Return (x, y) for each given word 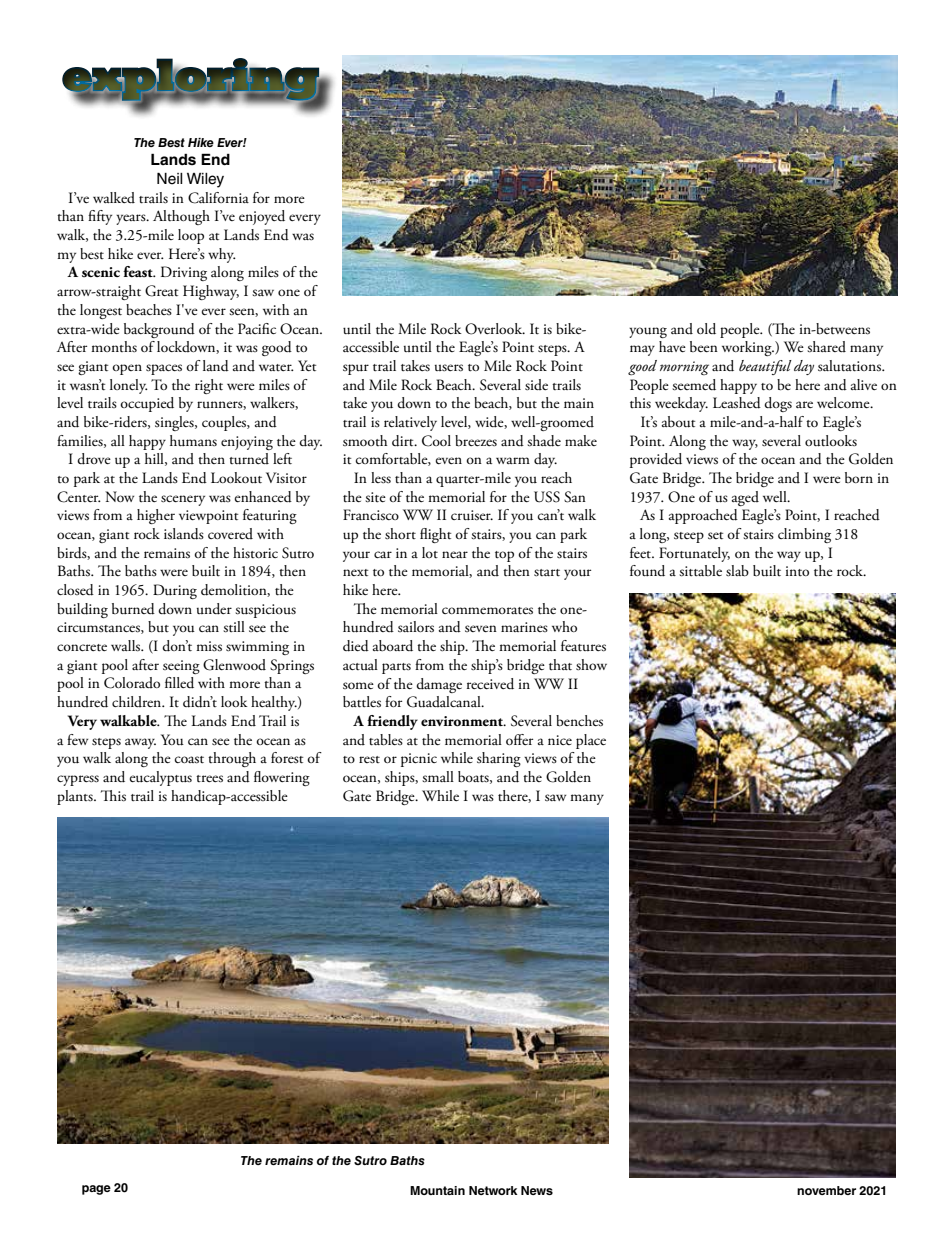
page (96, 1190)
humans (193, 441)
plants (76, 797)
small (438, 777)
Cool (436, 441)
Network (493, 1190)
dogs (778, 404)
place (591, 741)
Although (181, 217)
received (490, 684)
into (797, 571)
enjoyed (262, 217)
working (748, 348)
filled (179, 683)
